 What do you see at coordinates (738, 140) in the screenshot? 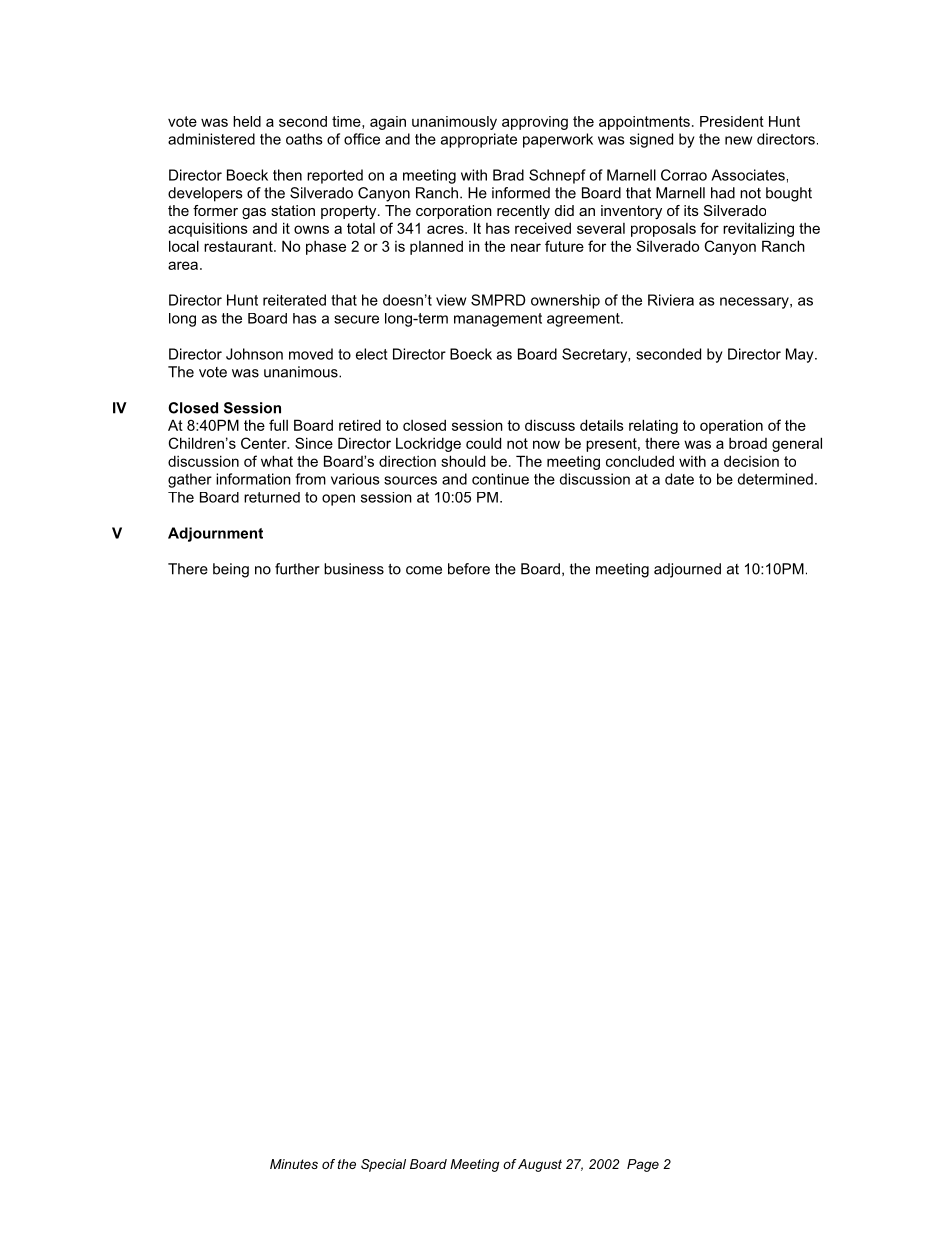
I see `new` at bounding box center [738, 140].
